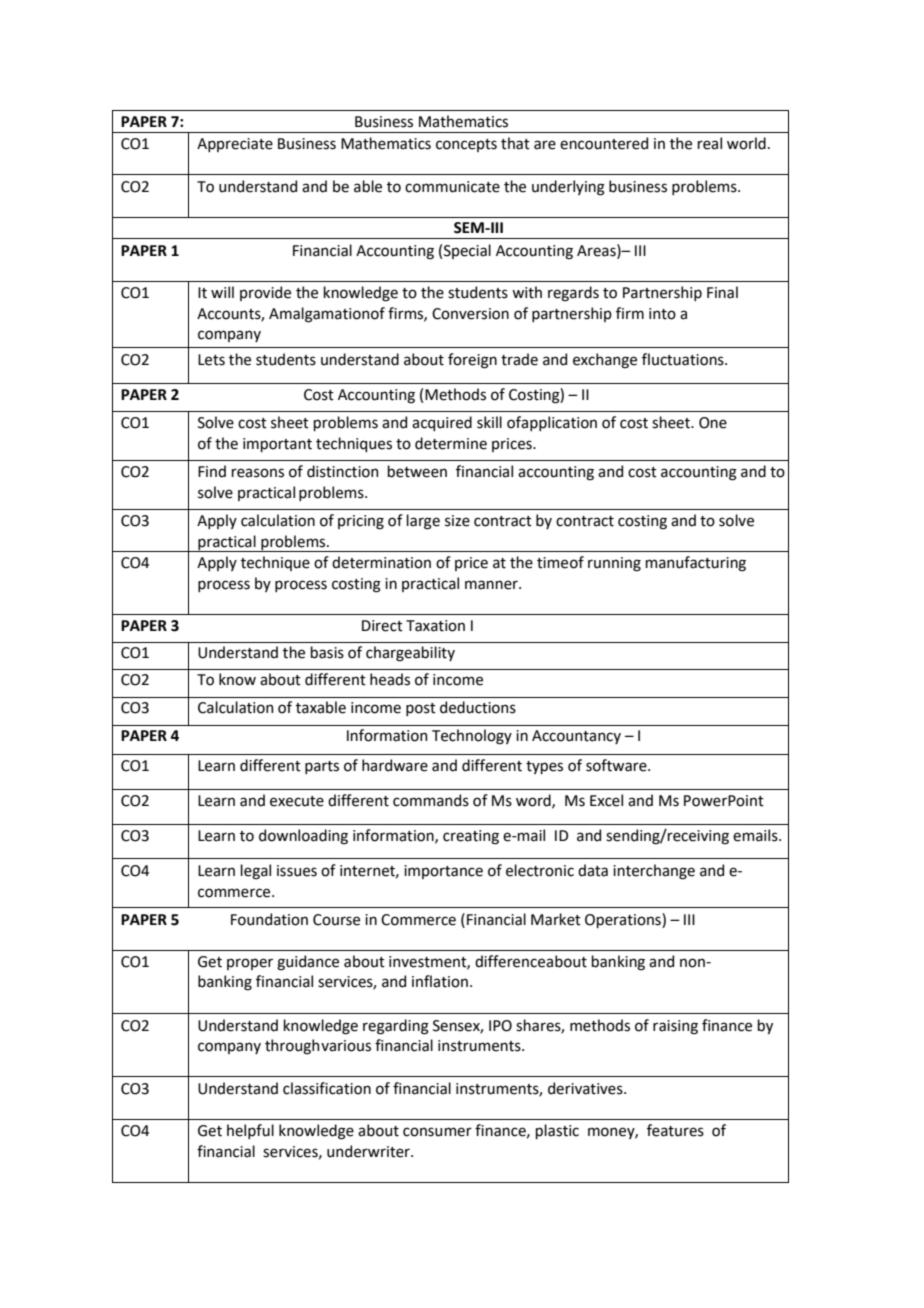  Describe the element at coordinates (606, 800) in the screenshot. I see `Excel` at that location.
